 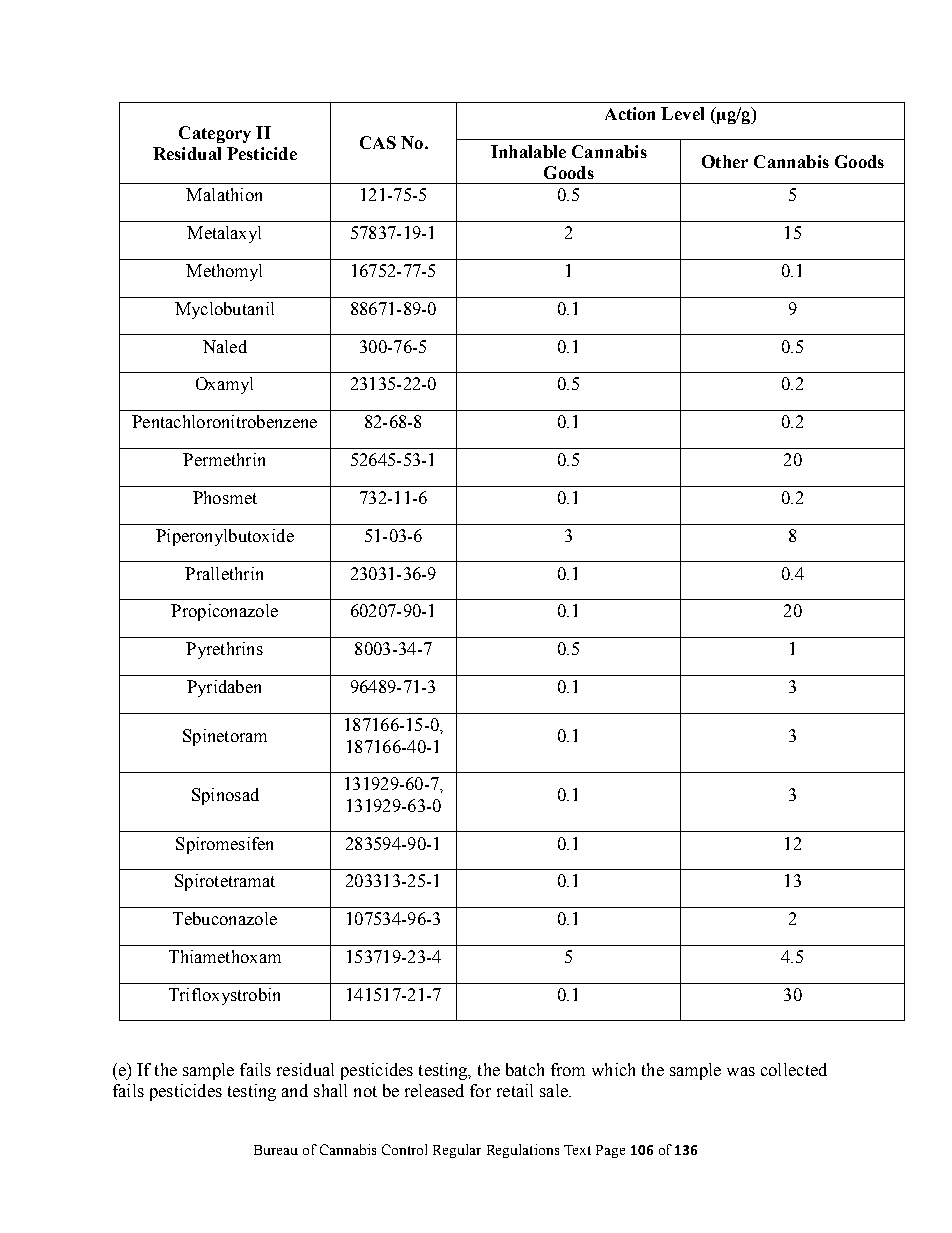 I want to click on was, so click(x=741, y=1071).
